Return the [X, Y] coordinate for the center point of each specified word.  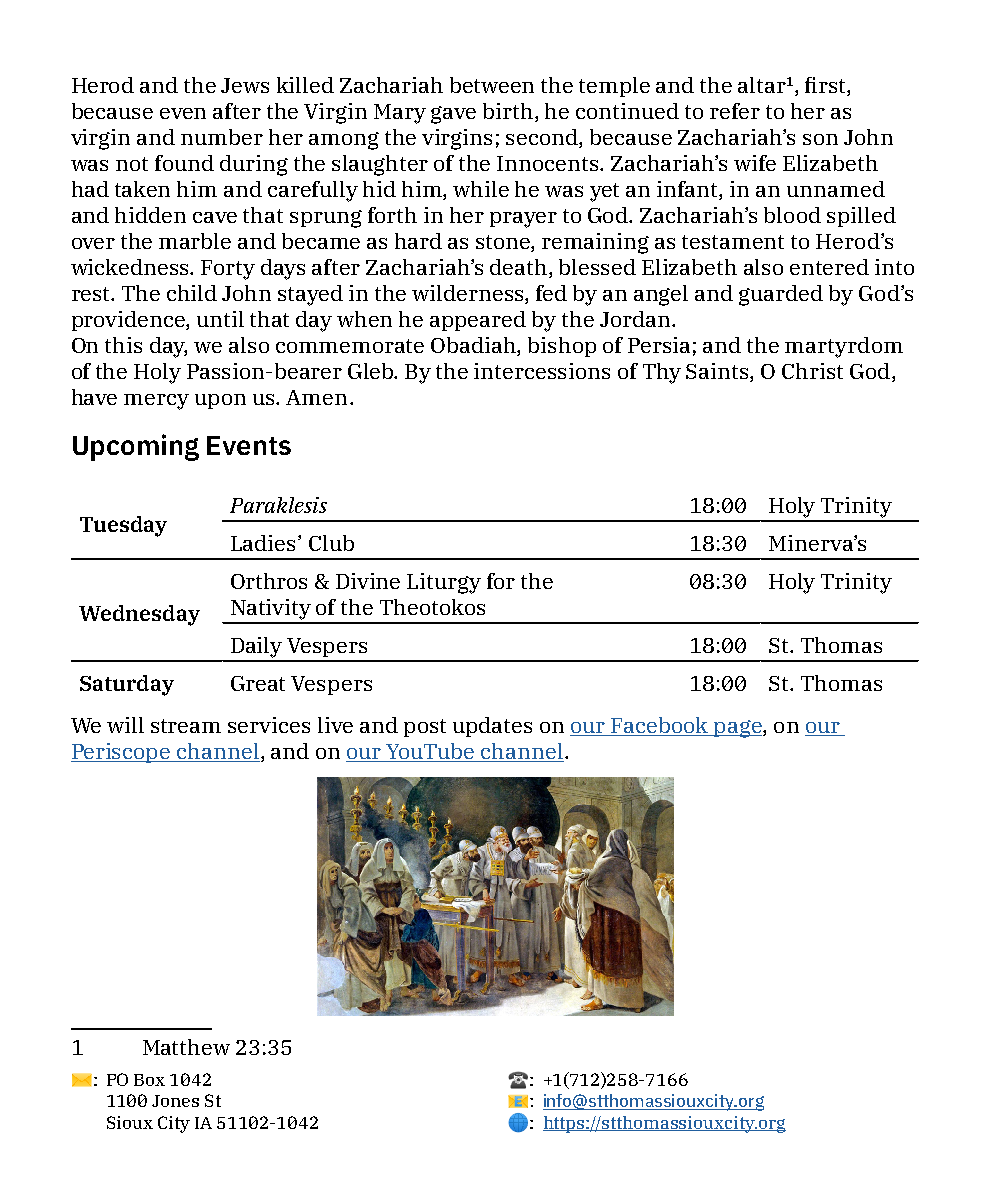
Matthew [186, 1047]
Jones [175, 1101]
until [220, 319]
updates [492, 727]
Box [149, 1080]
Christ [812, 371]
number [222, 137]
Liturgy [444, 583]
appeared [478, 321]
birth [509, 112]
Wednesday [139, 615]
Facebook [660, 726]
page [738, 729]
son [820, 139]
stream [186, 726]
